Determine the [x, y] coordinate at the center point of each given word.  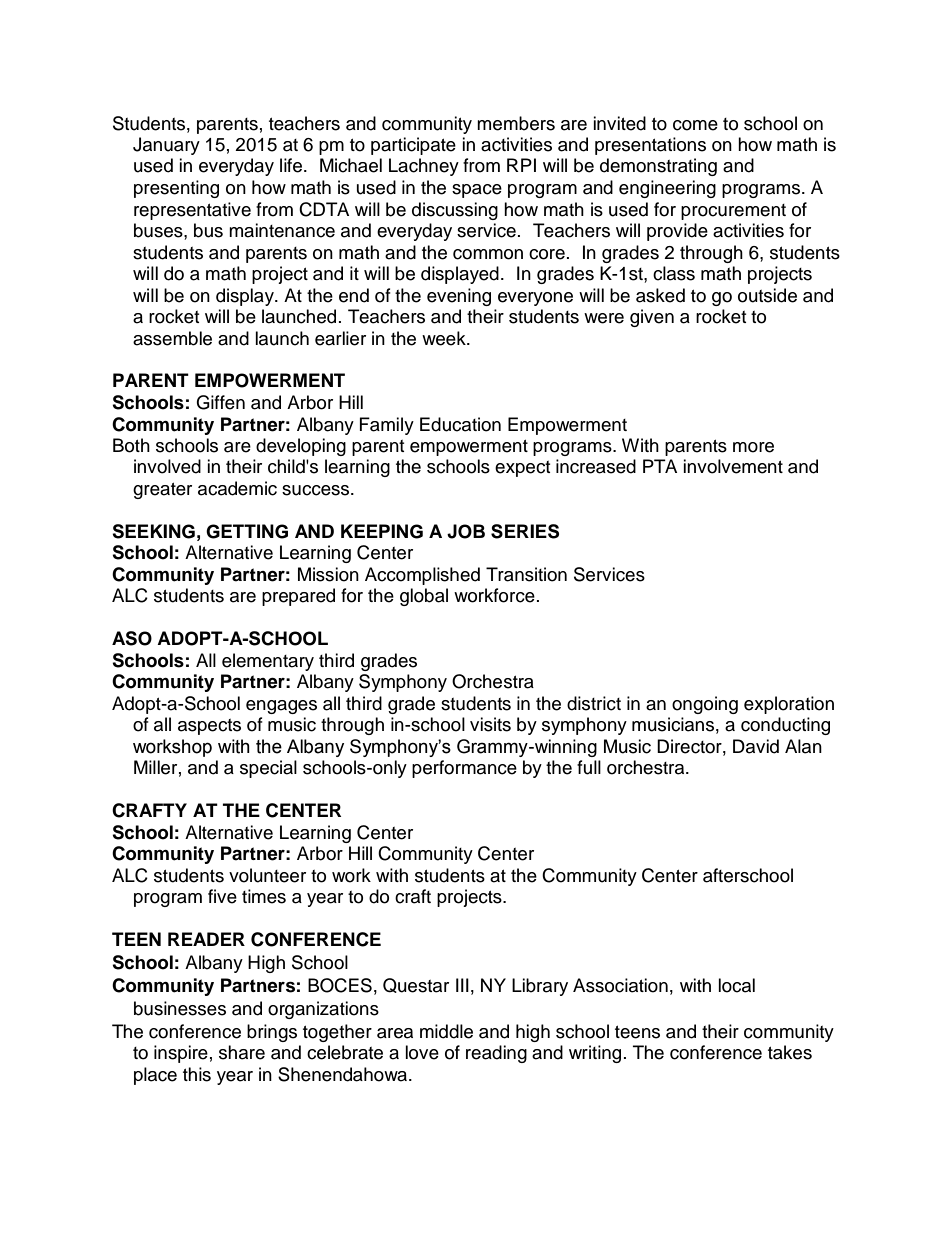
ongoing [705, 705]
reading [496, 1054]
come [695, 125]
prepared [298, 597]
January [166, 146]
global [424, 597]
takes [790, 1052]
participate [413, 146]
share [242, 1052]
